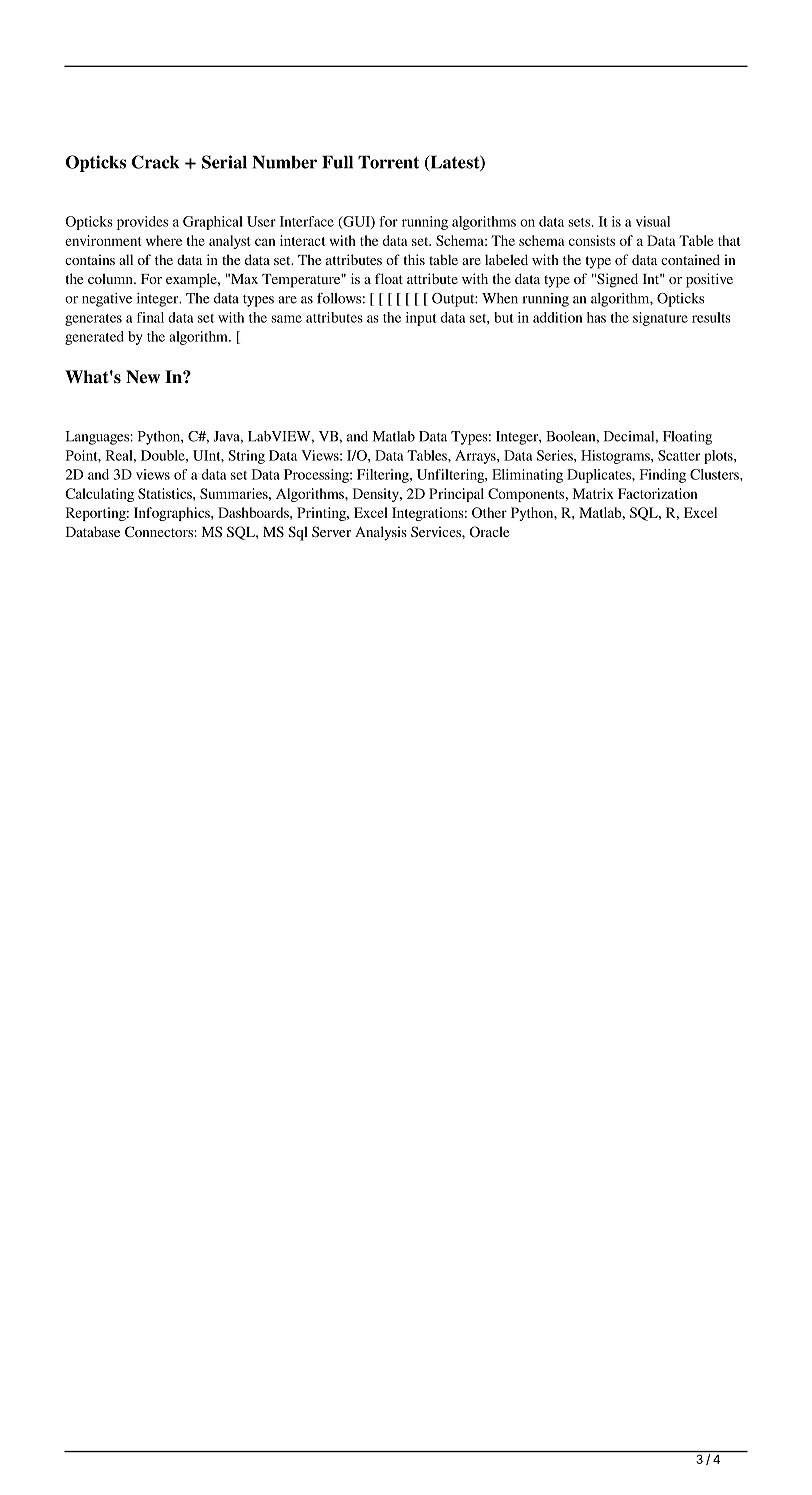  I want to click on Connectors, so click(159, 531).
